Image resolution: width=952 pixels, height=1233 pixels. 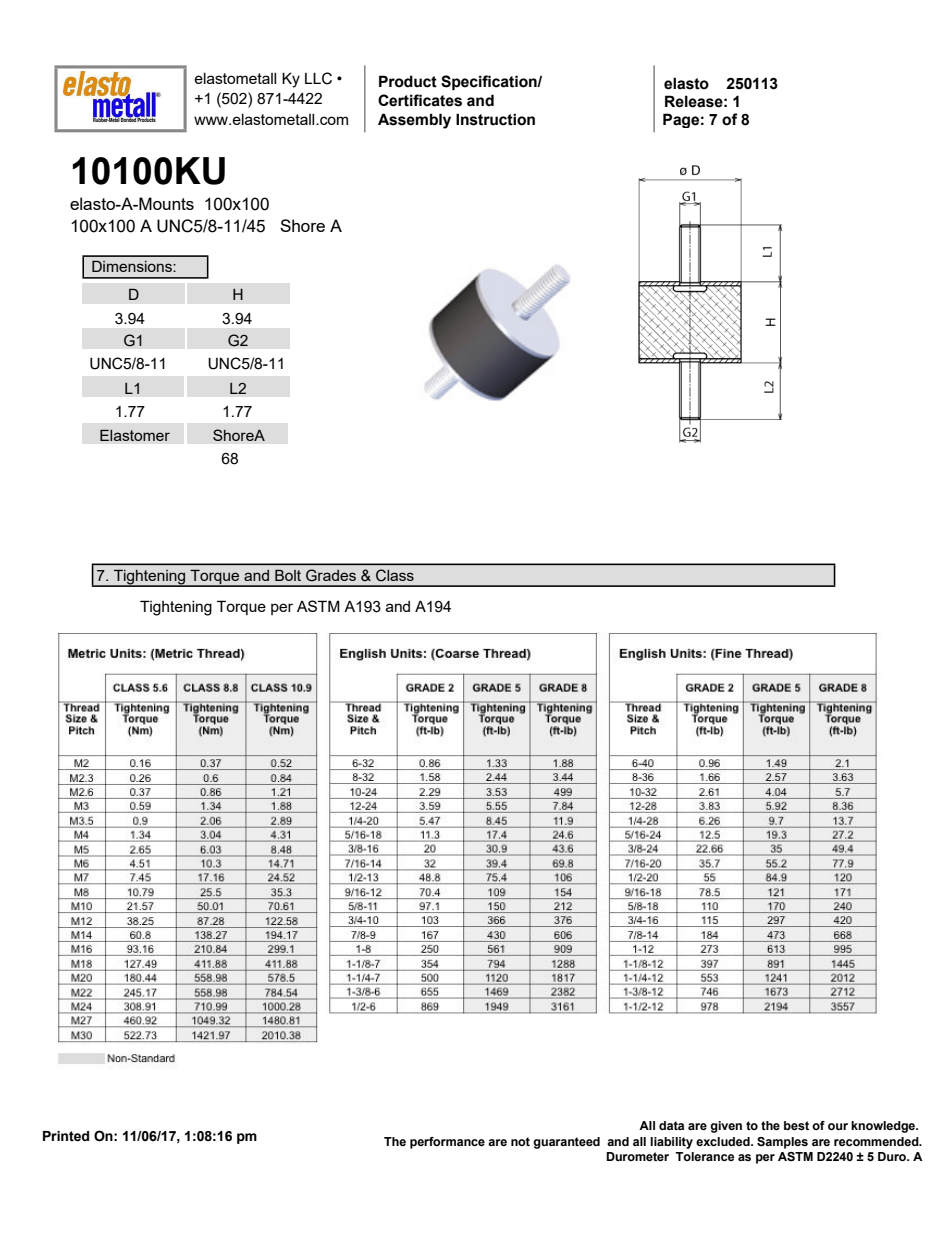 What do you see at coordinates (288, 575) in the screenshot?
I see `Bolt` at bounding box center [288, 575].
